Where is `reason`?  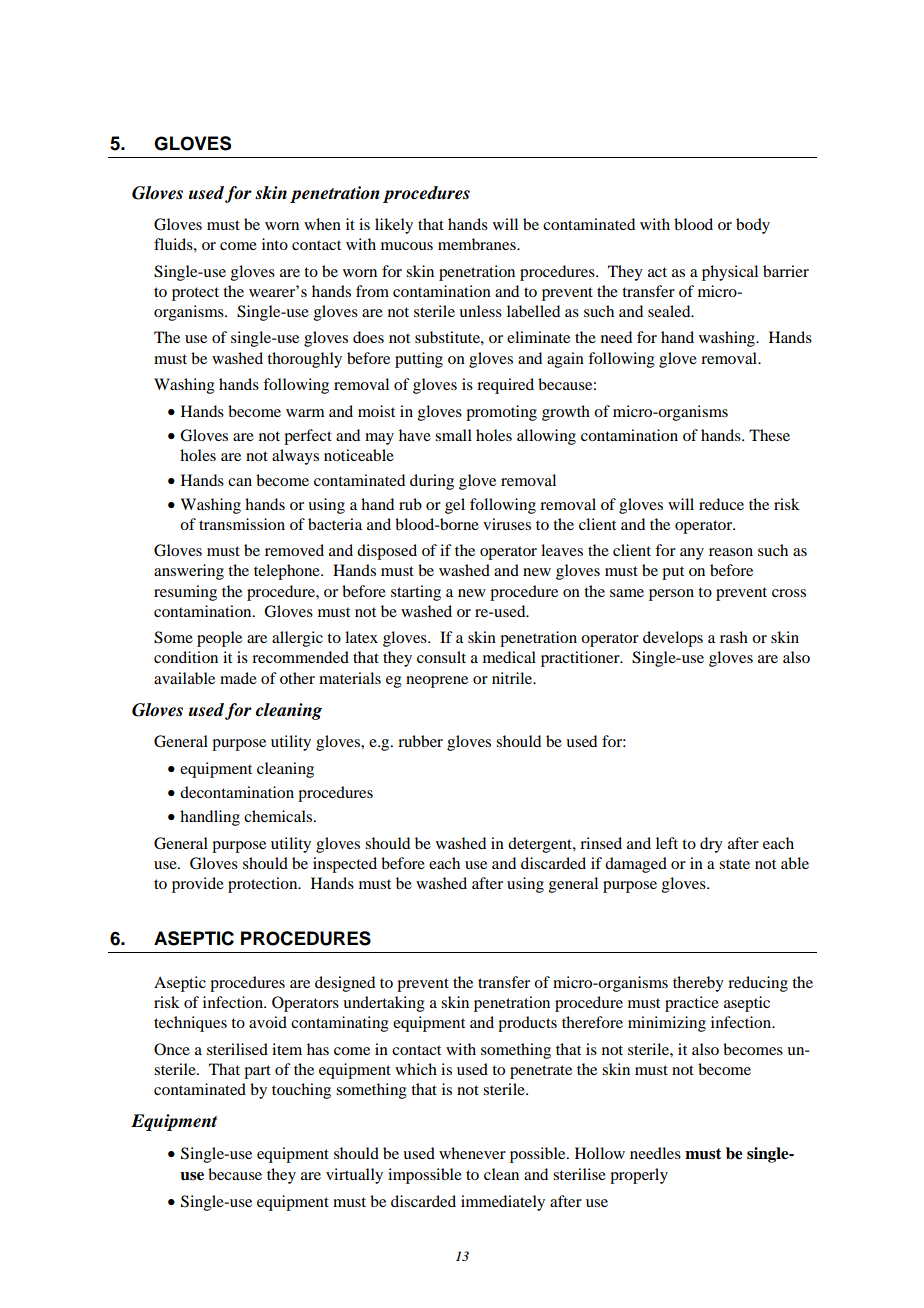
reason is located at coordinates (731, 552).
